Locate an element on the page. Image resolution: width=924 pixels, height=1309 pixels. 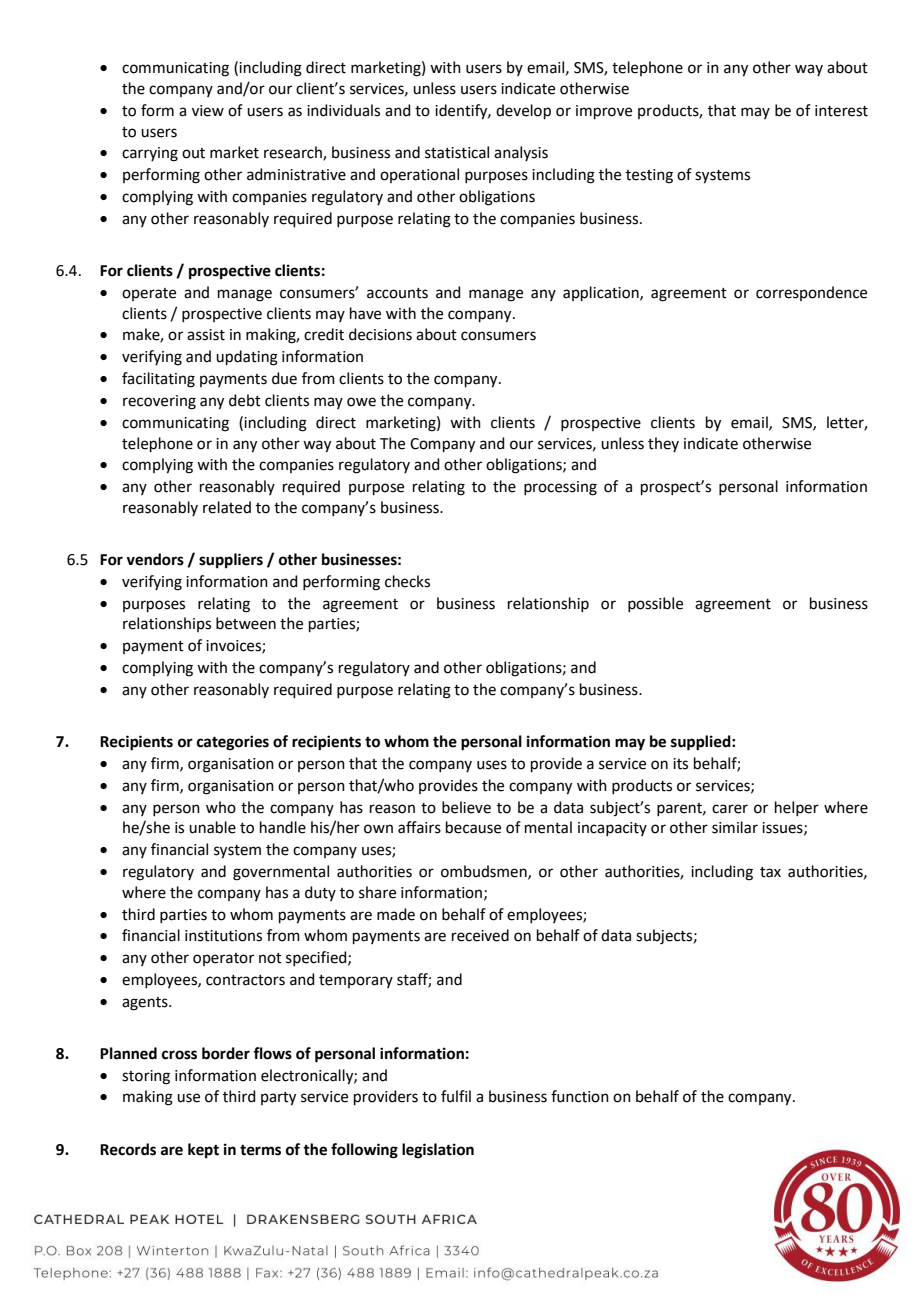
processing is located at coordinates (560, 488).
